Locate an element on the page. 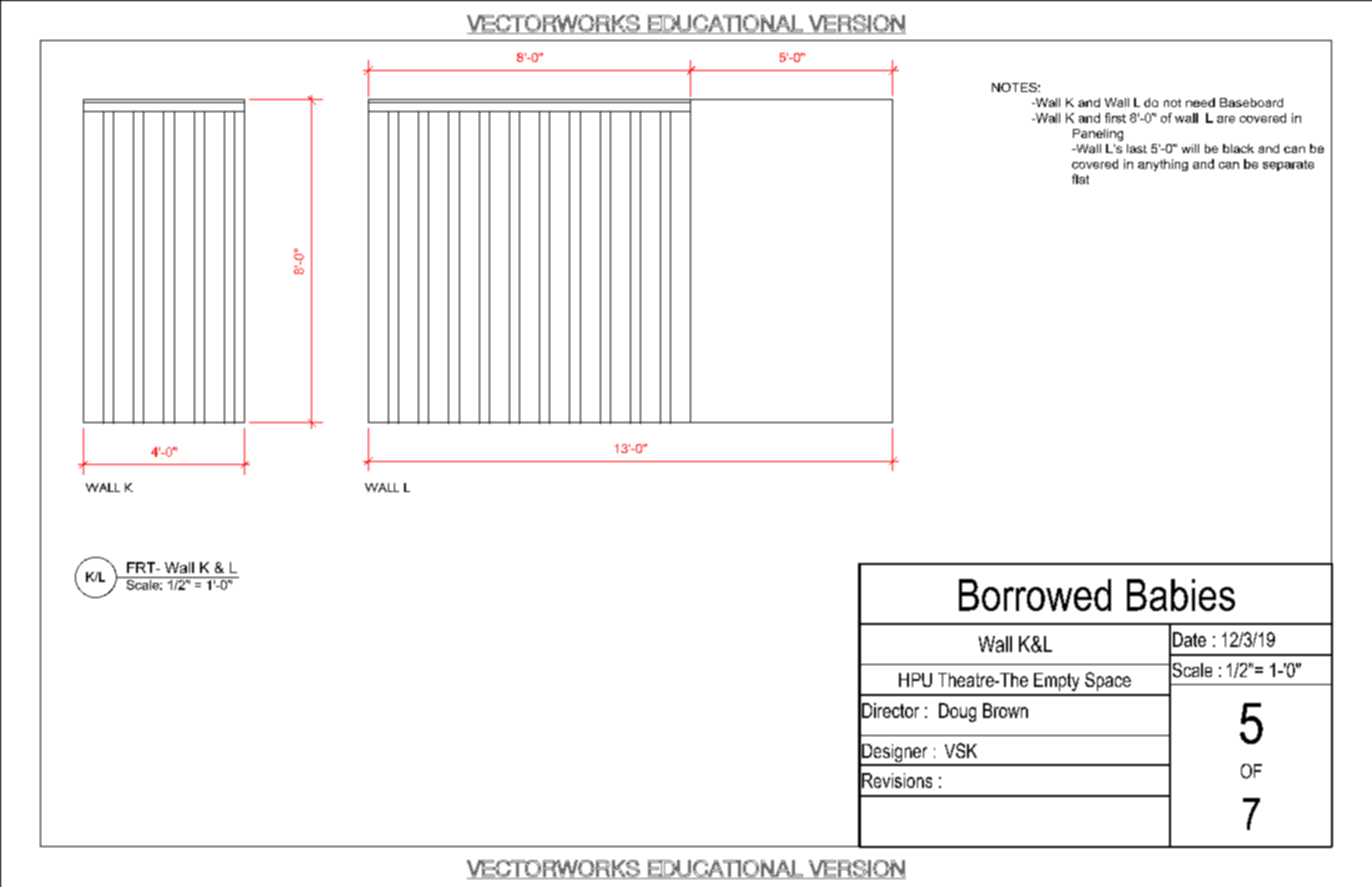 The height and width of the page is (887, 1372). Date is located at coordinates (1189, 639).
